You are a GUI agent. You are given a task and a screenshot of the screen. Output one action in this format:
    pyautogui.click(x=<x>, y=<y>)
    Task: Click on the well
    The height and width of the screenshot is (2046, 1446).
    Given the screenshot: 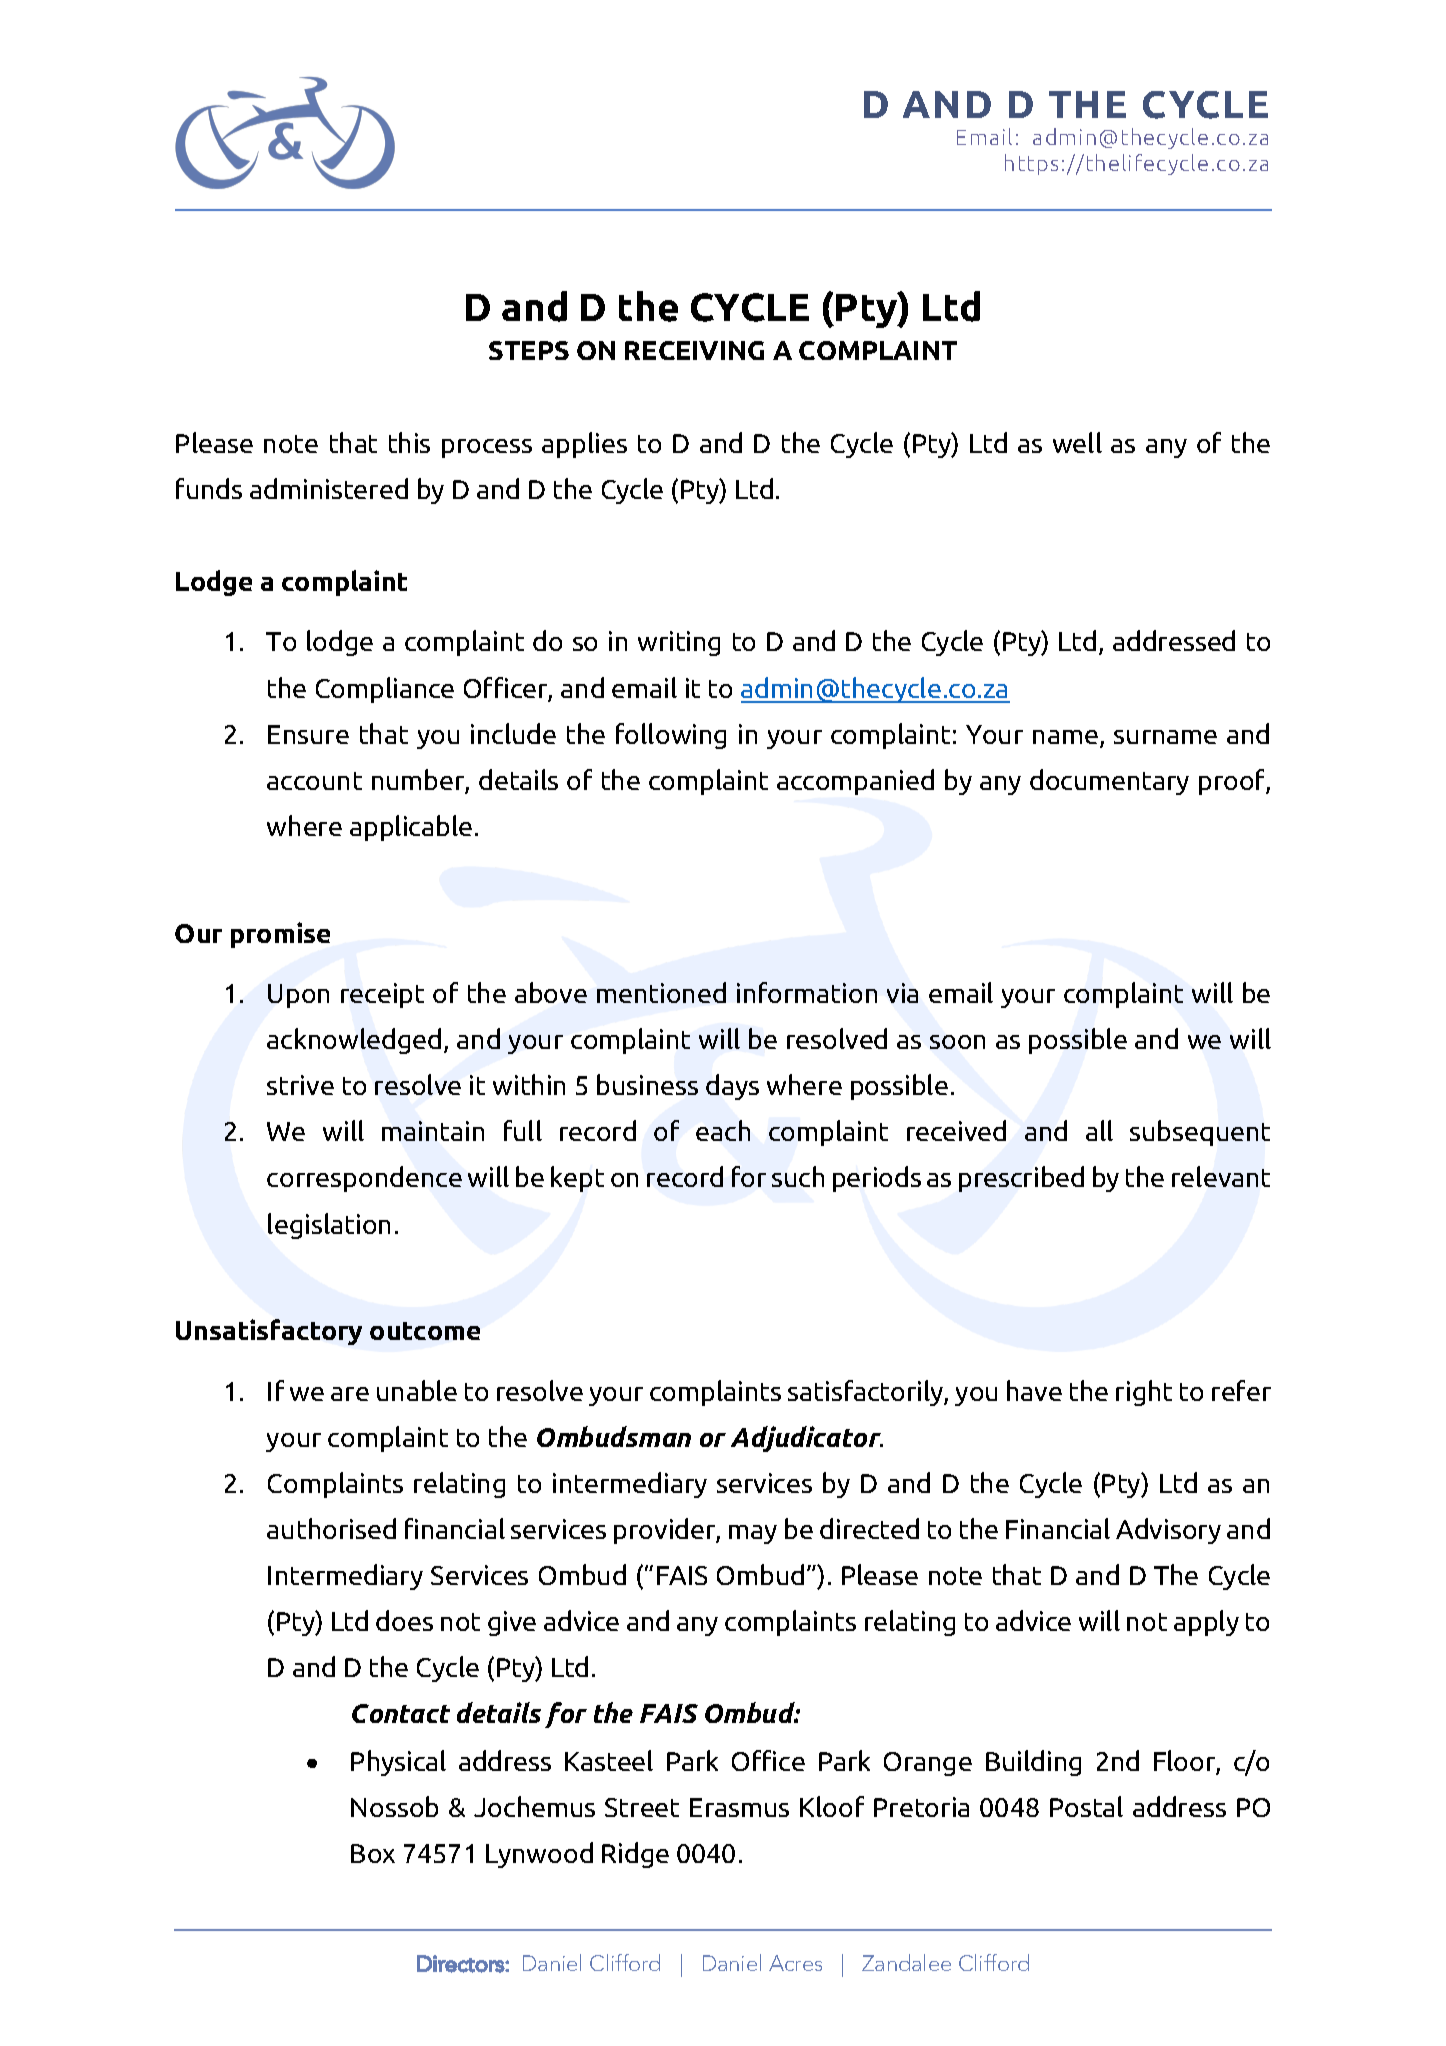 What is the action you would take?
    pyautogui.click(x=1077, y=442)
